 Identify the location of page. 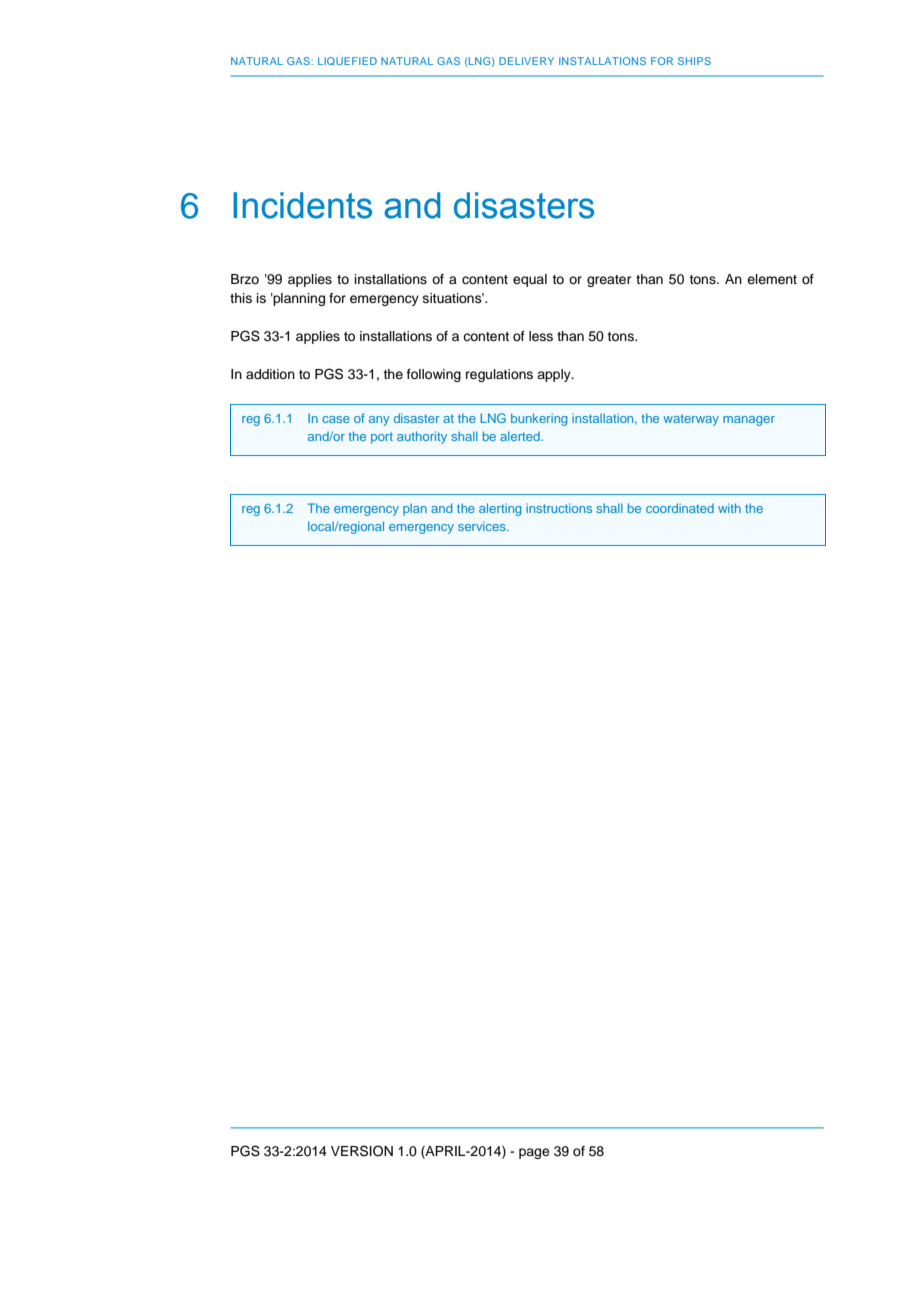
(534, 1153).
